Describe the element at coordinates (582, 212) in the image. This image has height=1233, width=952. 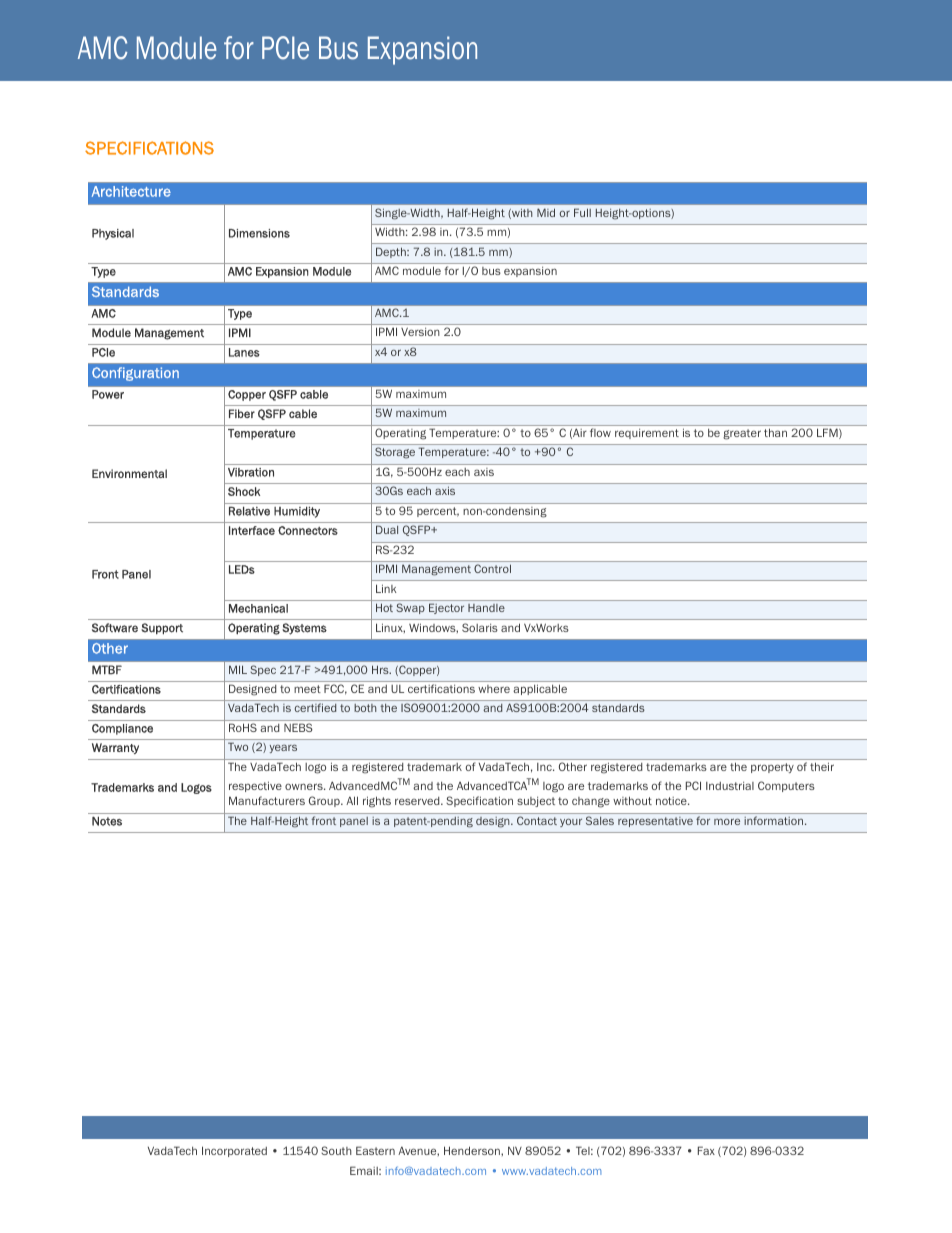
I see `Full` at that location.
